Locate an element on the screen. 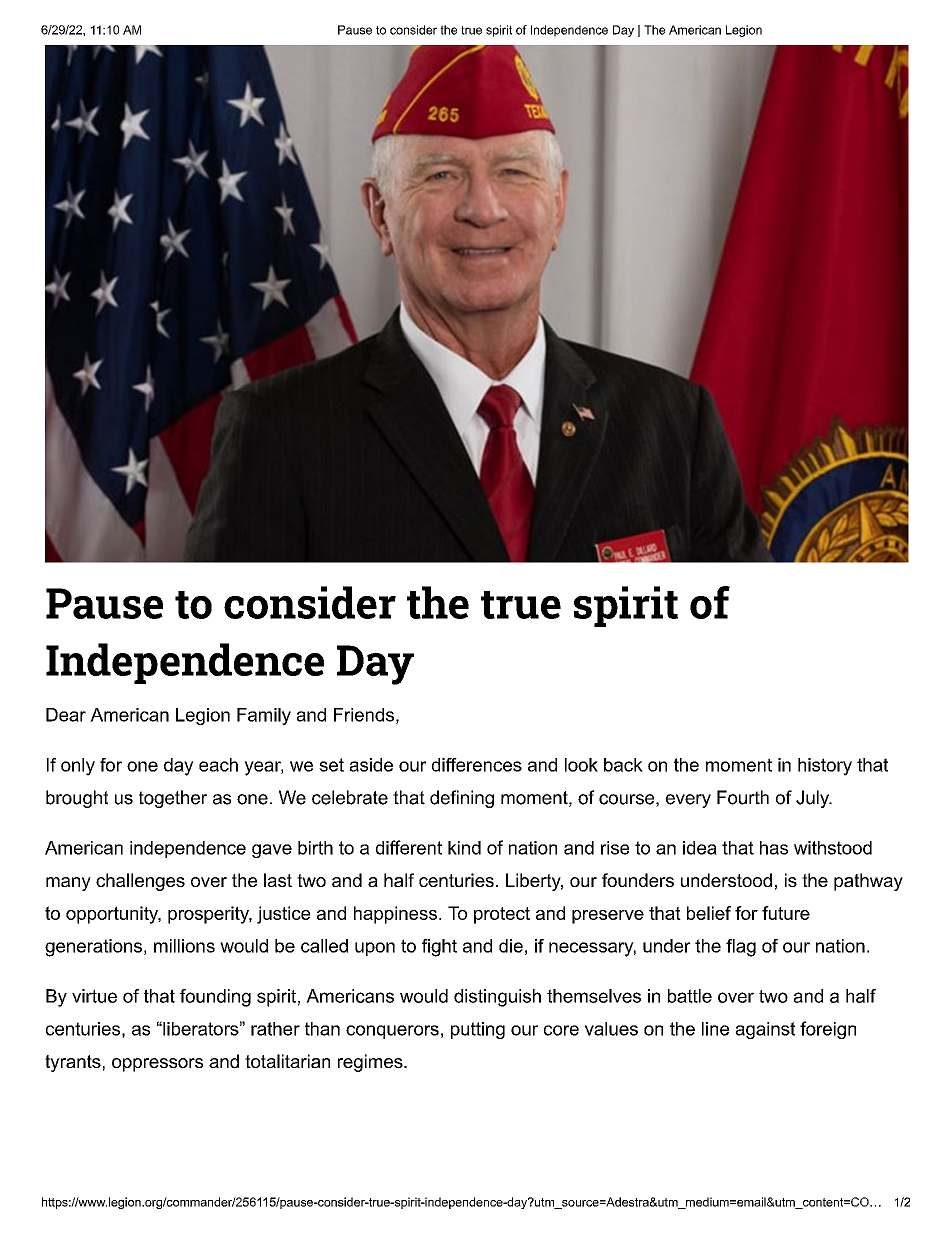 The height and width of the screenshot is (1233, 952). protect is located at coordinates (502, 915).
